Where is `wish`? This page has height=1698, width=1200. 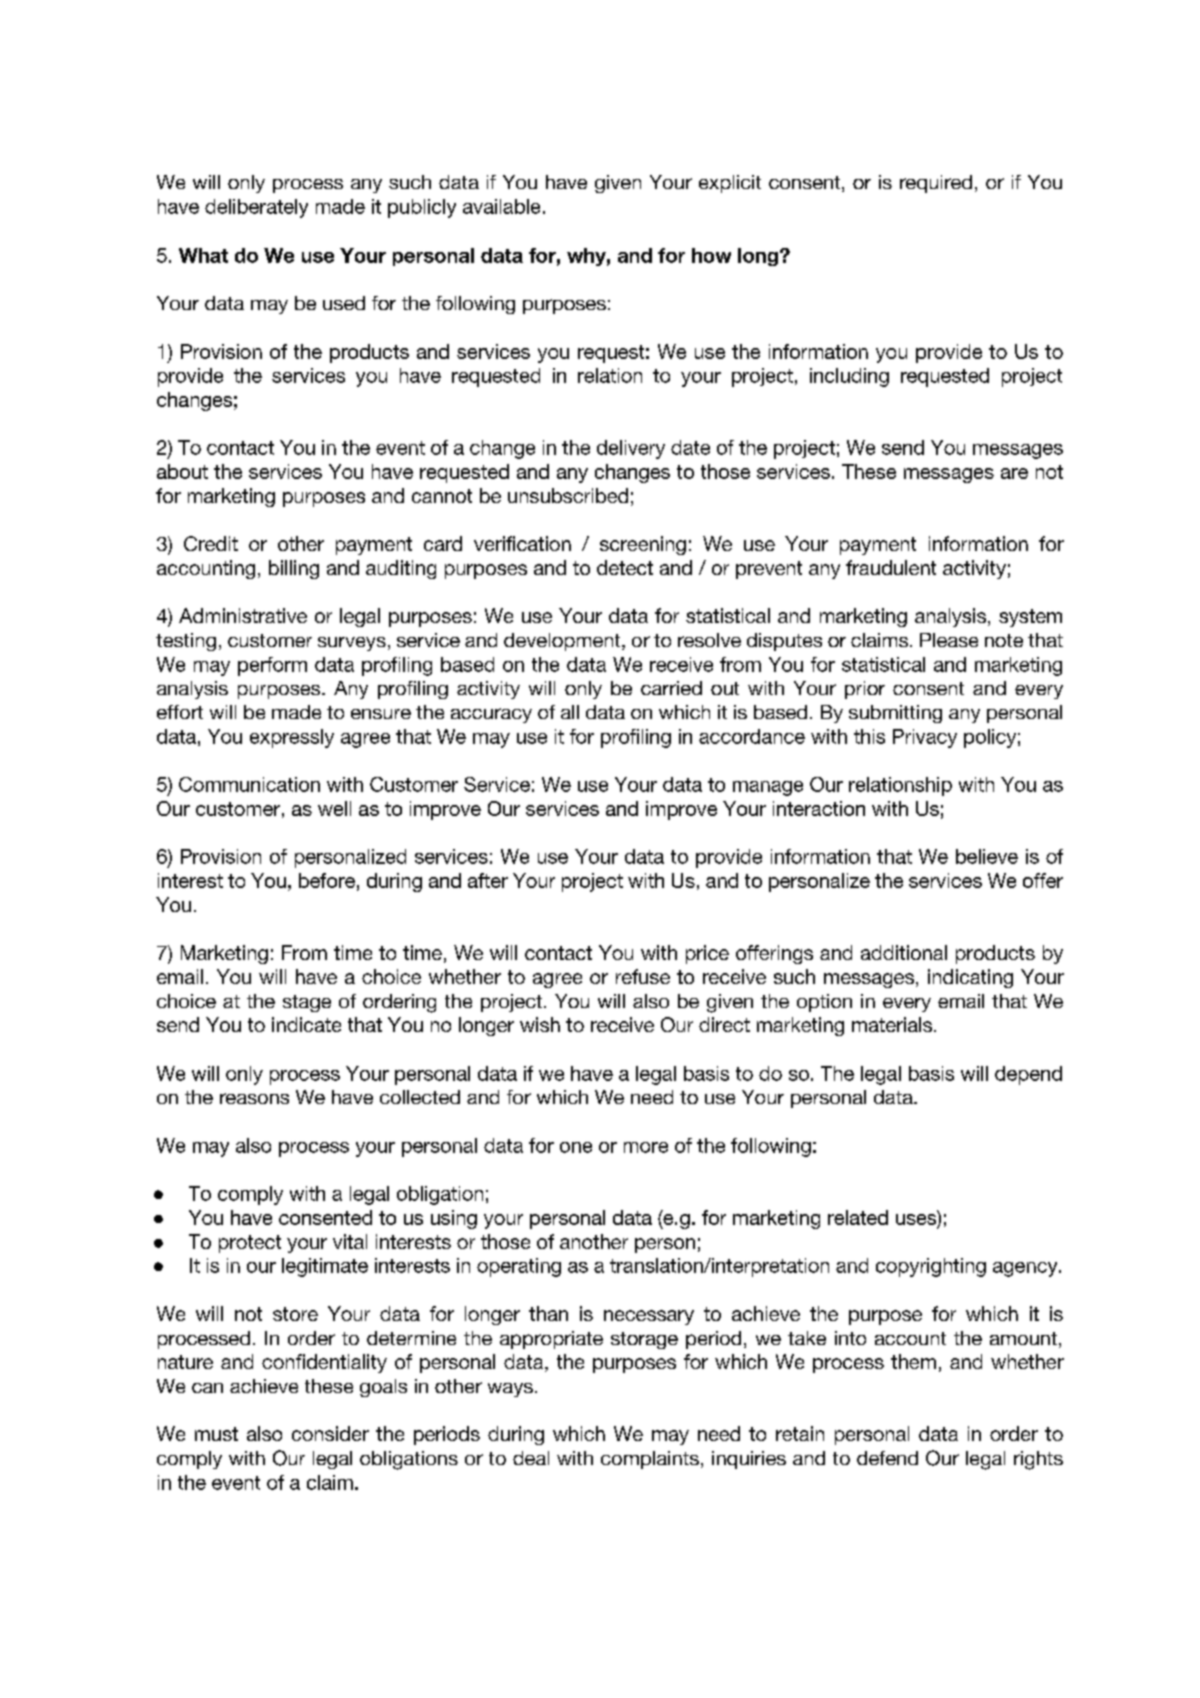
wish is located at coordinates (540, 1024).
